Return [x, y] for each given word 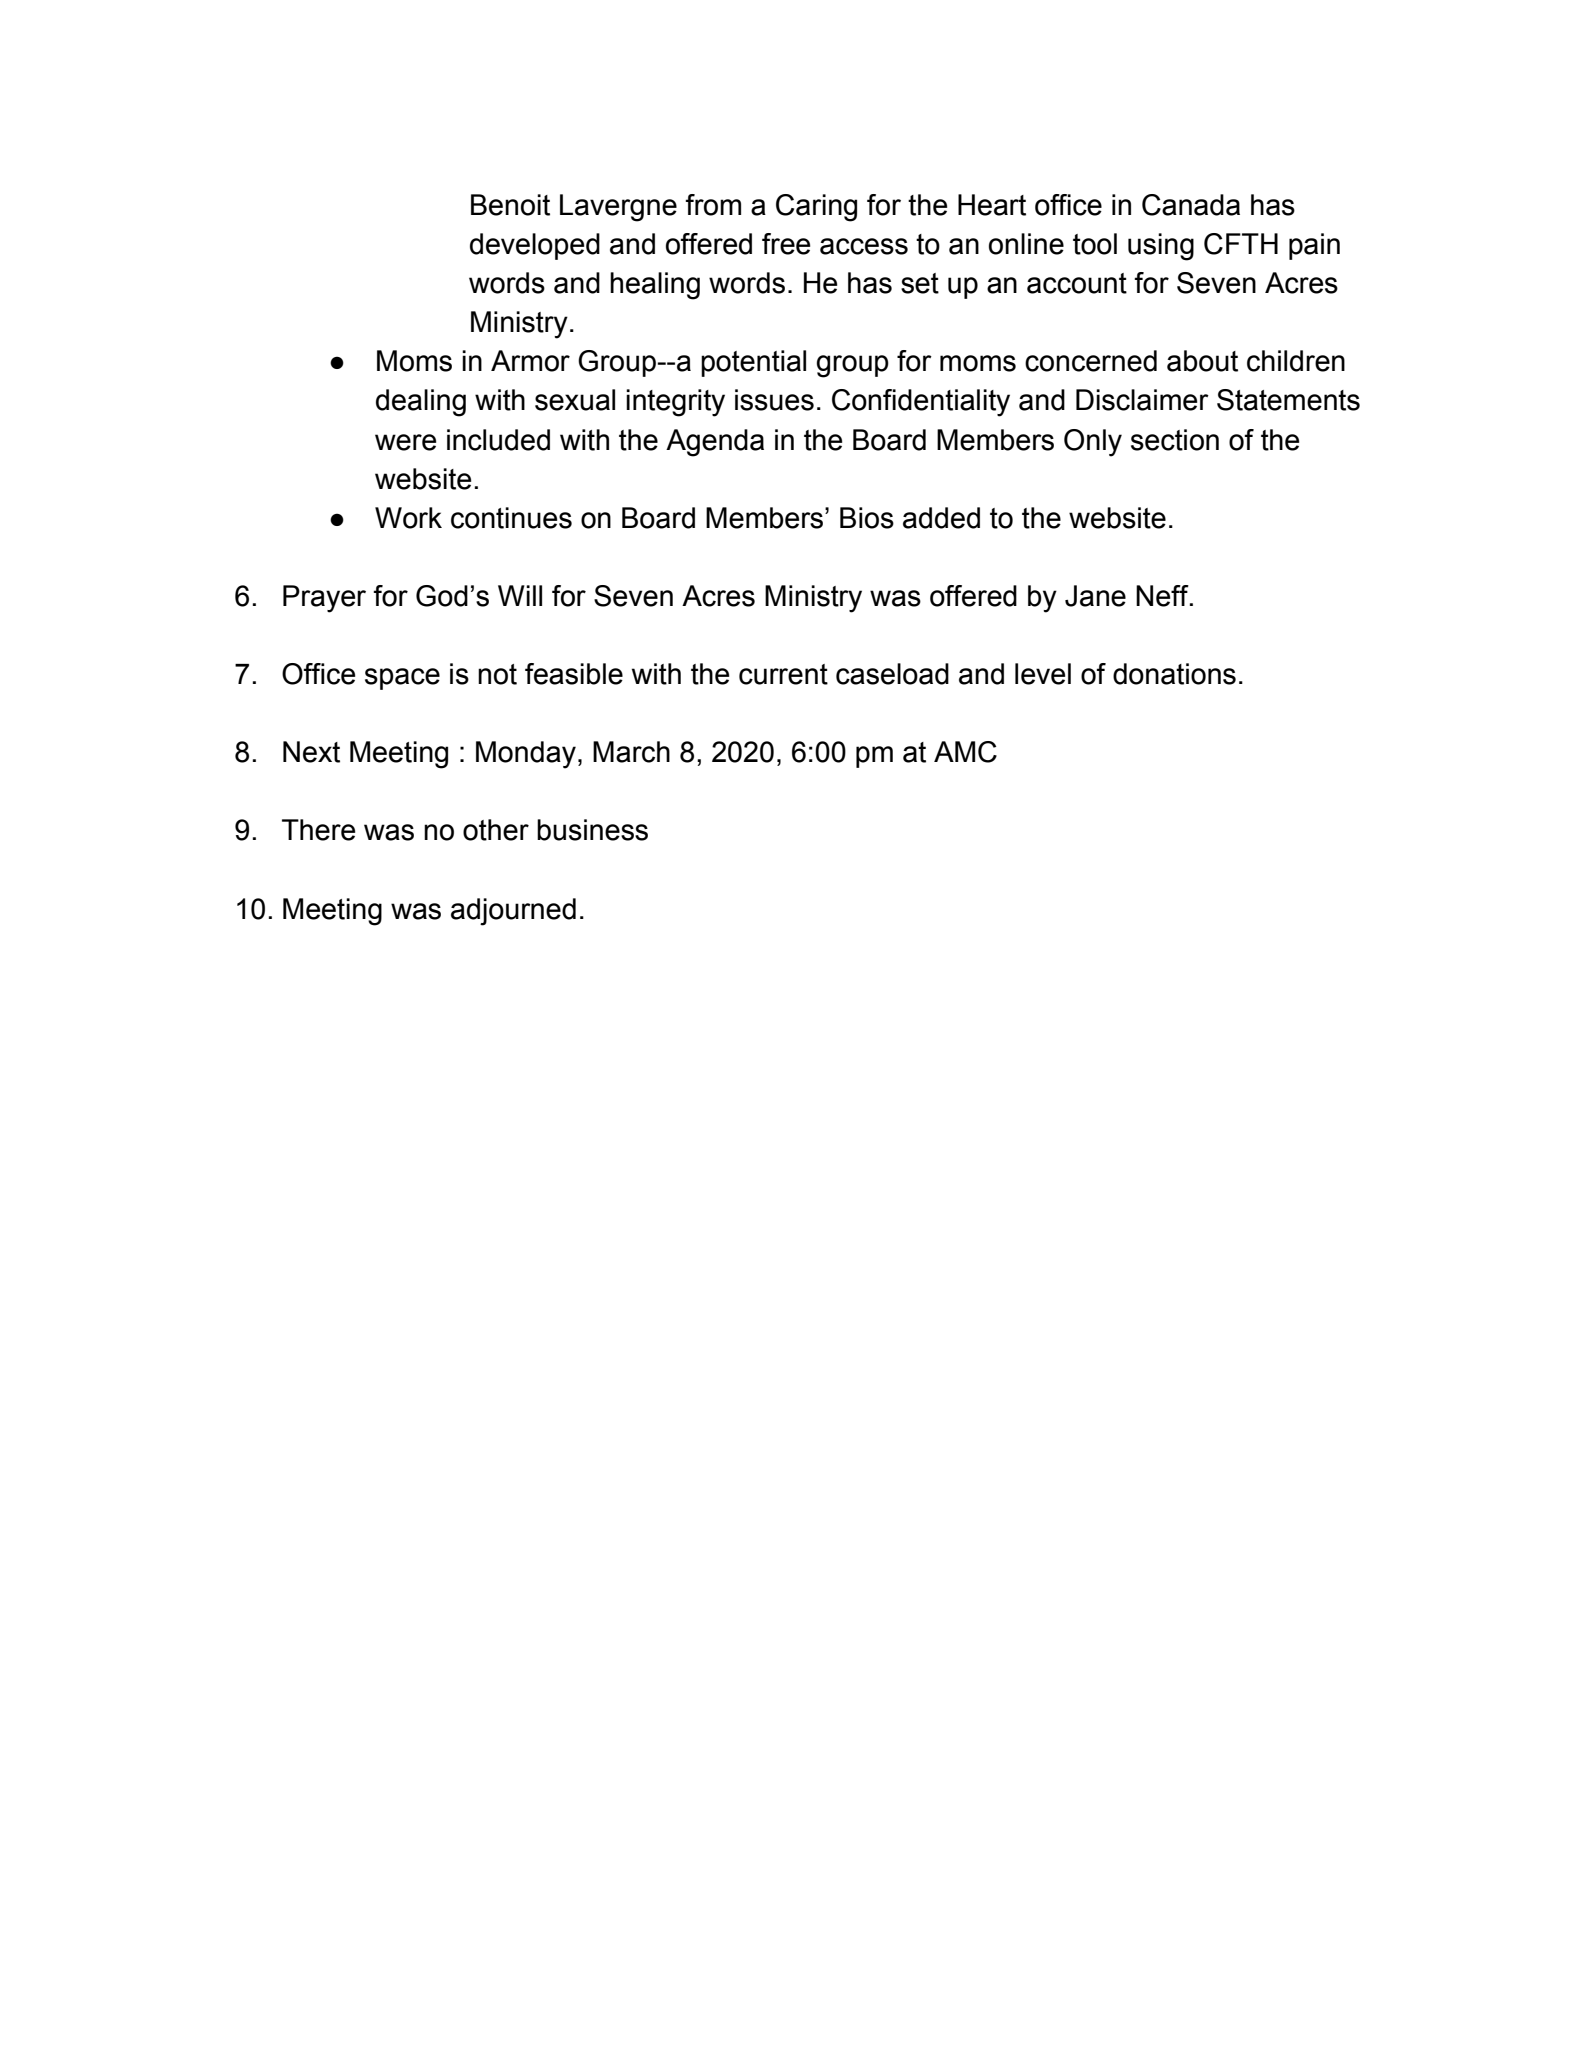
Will [520, 595]
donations [1174, 674]
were [405, 442]
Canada [1191, 205]
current [783, 674]
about [1202, 361]
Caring [816, 208]
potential [753, 363]
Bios [867, 518]
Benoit [510, 205]
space [402, 679]
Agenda [715, 443]
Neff [1163, 596]
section [1175, 440]
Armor [530, 361]
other [496, 830]
